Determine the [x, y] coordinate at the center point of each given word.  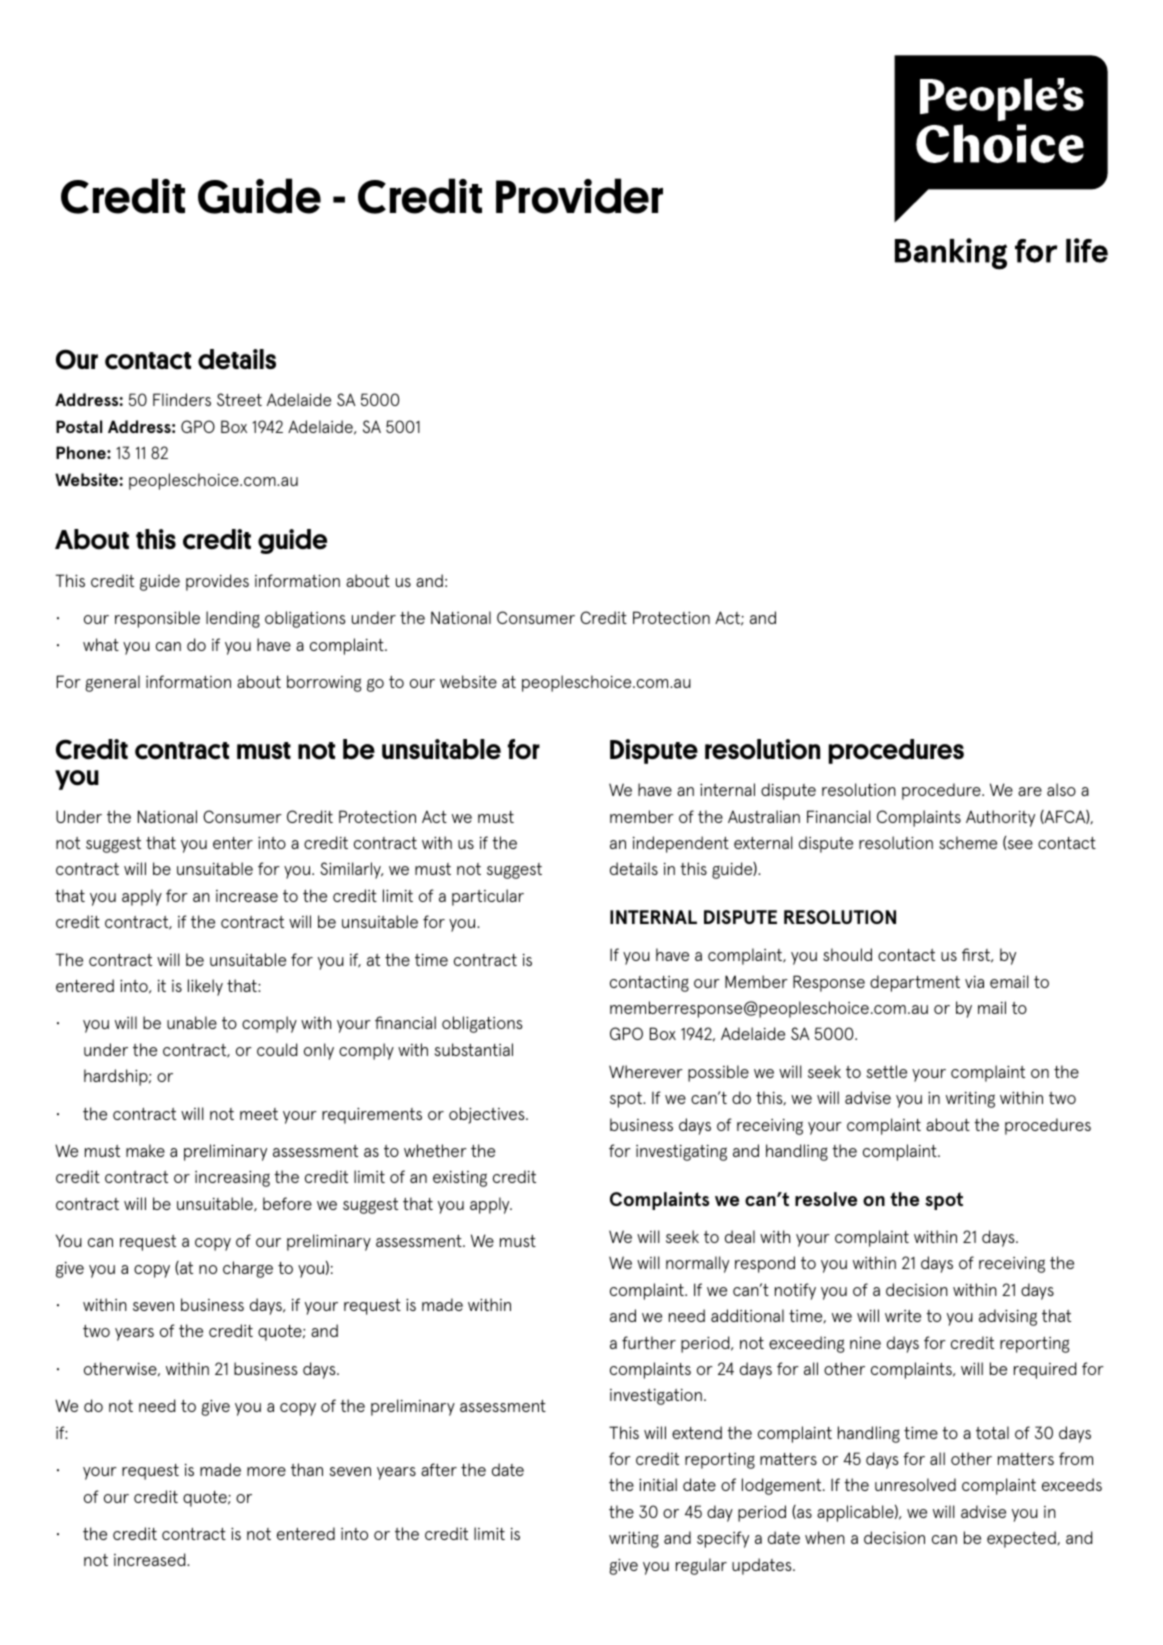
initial [658, 1484]
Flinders [182, 399]
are [1030, 791]
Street [239, 399]
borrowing [324, 683]
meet [259, 1114]
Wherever [646, 1071]
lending [233, 619]
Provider [579, 196]
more [266, 1471]
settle [887, 1071]
